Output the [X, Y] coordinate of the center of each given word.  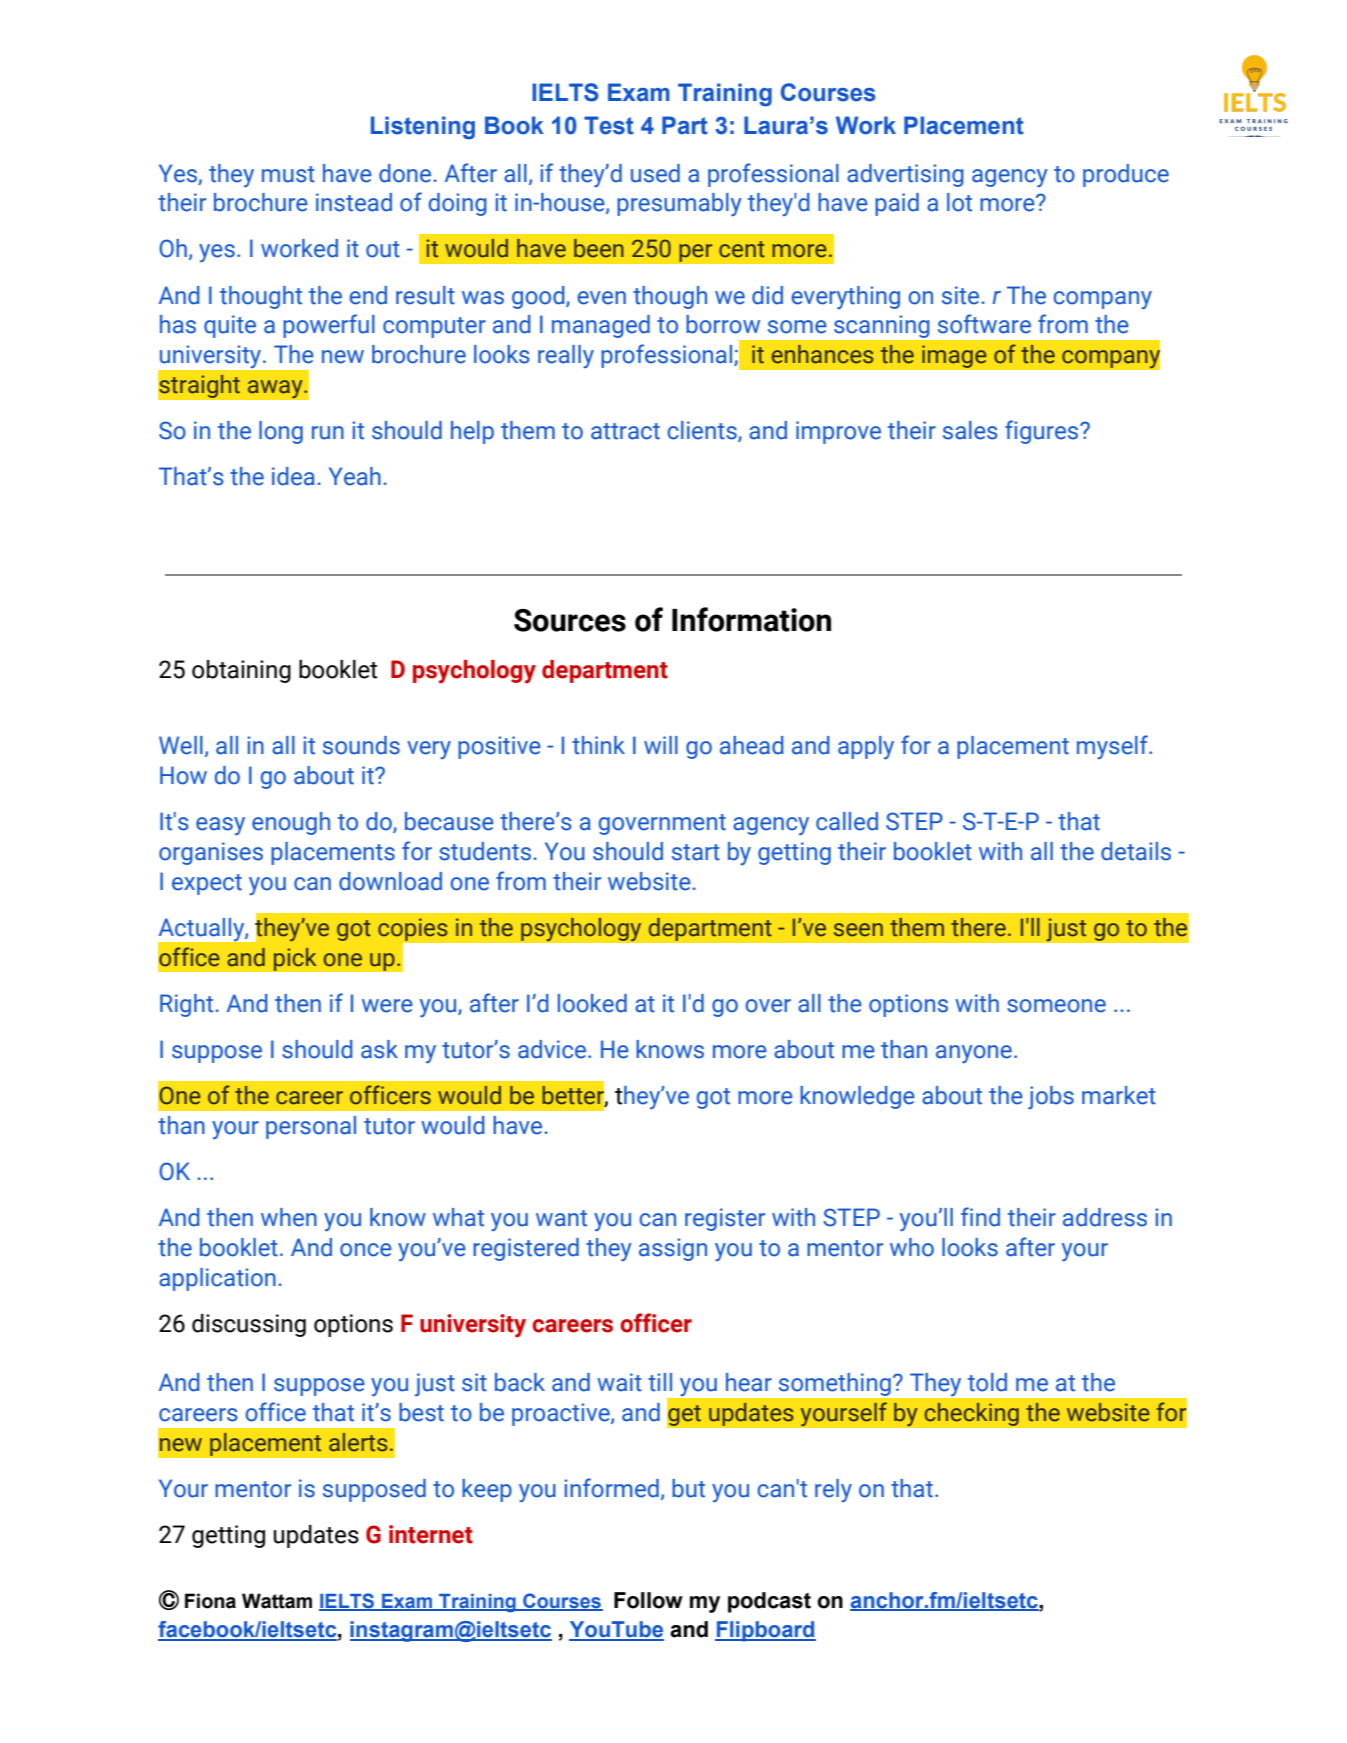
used [655, 173]
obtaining [241, 671]
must [288, 174]
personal [311, 1127]
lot [959, 202]
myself [1113, 747]
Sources [570, 620]
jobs [1051, 1097]
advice [553, 1049]
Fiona [210, 1601]
